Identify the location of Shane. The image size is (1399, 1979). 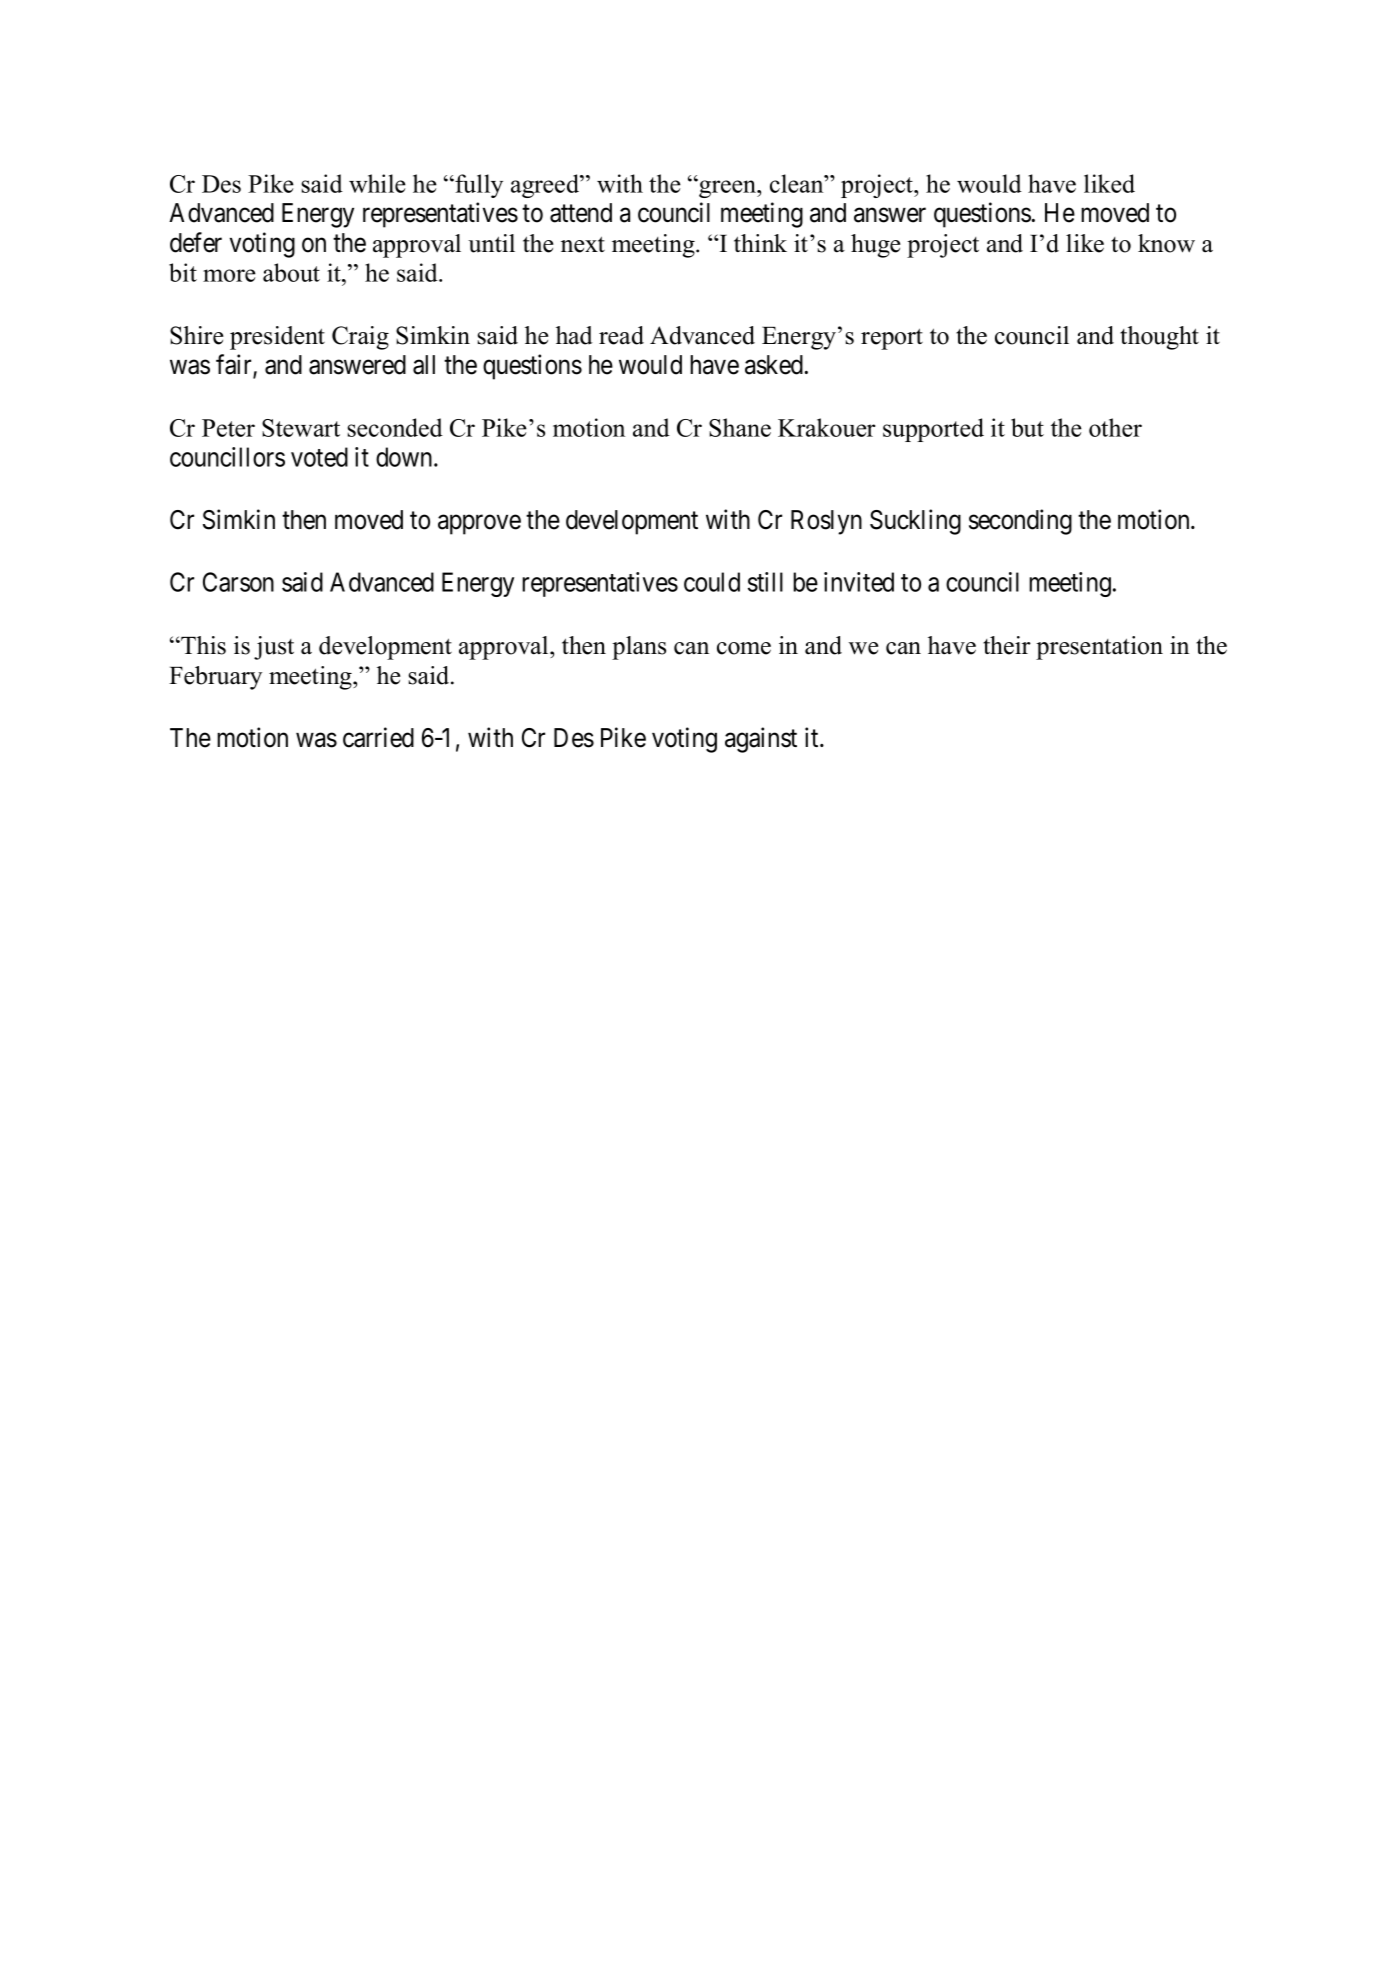
(740, 427).
